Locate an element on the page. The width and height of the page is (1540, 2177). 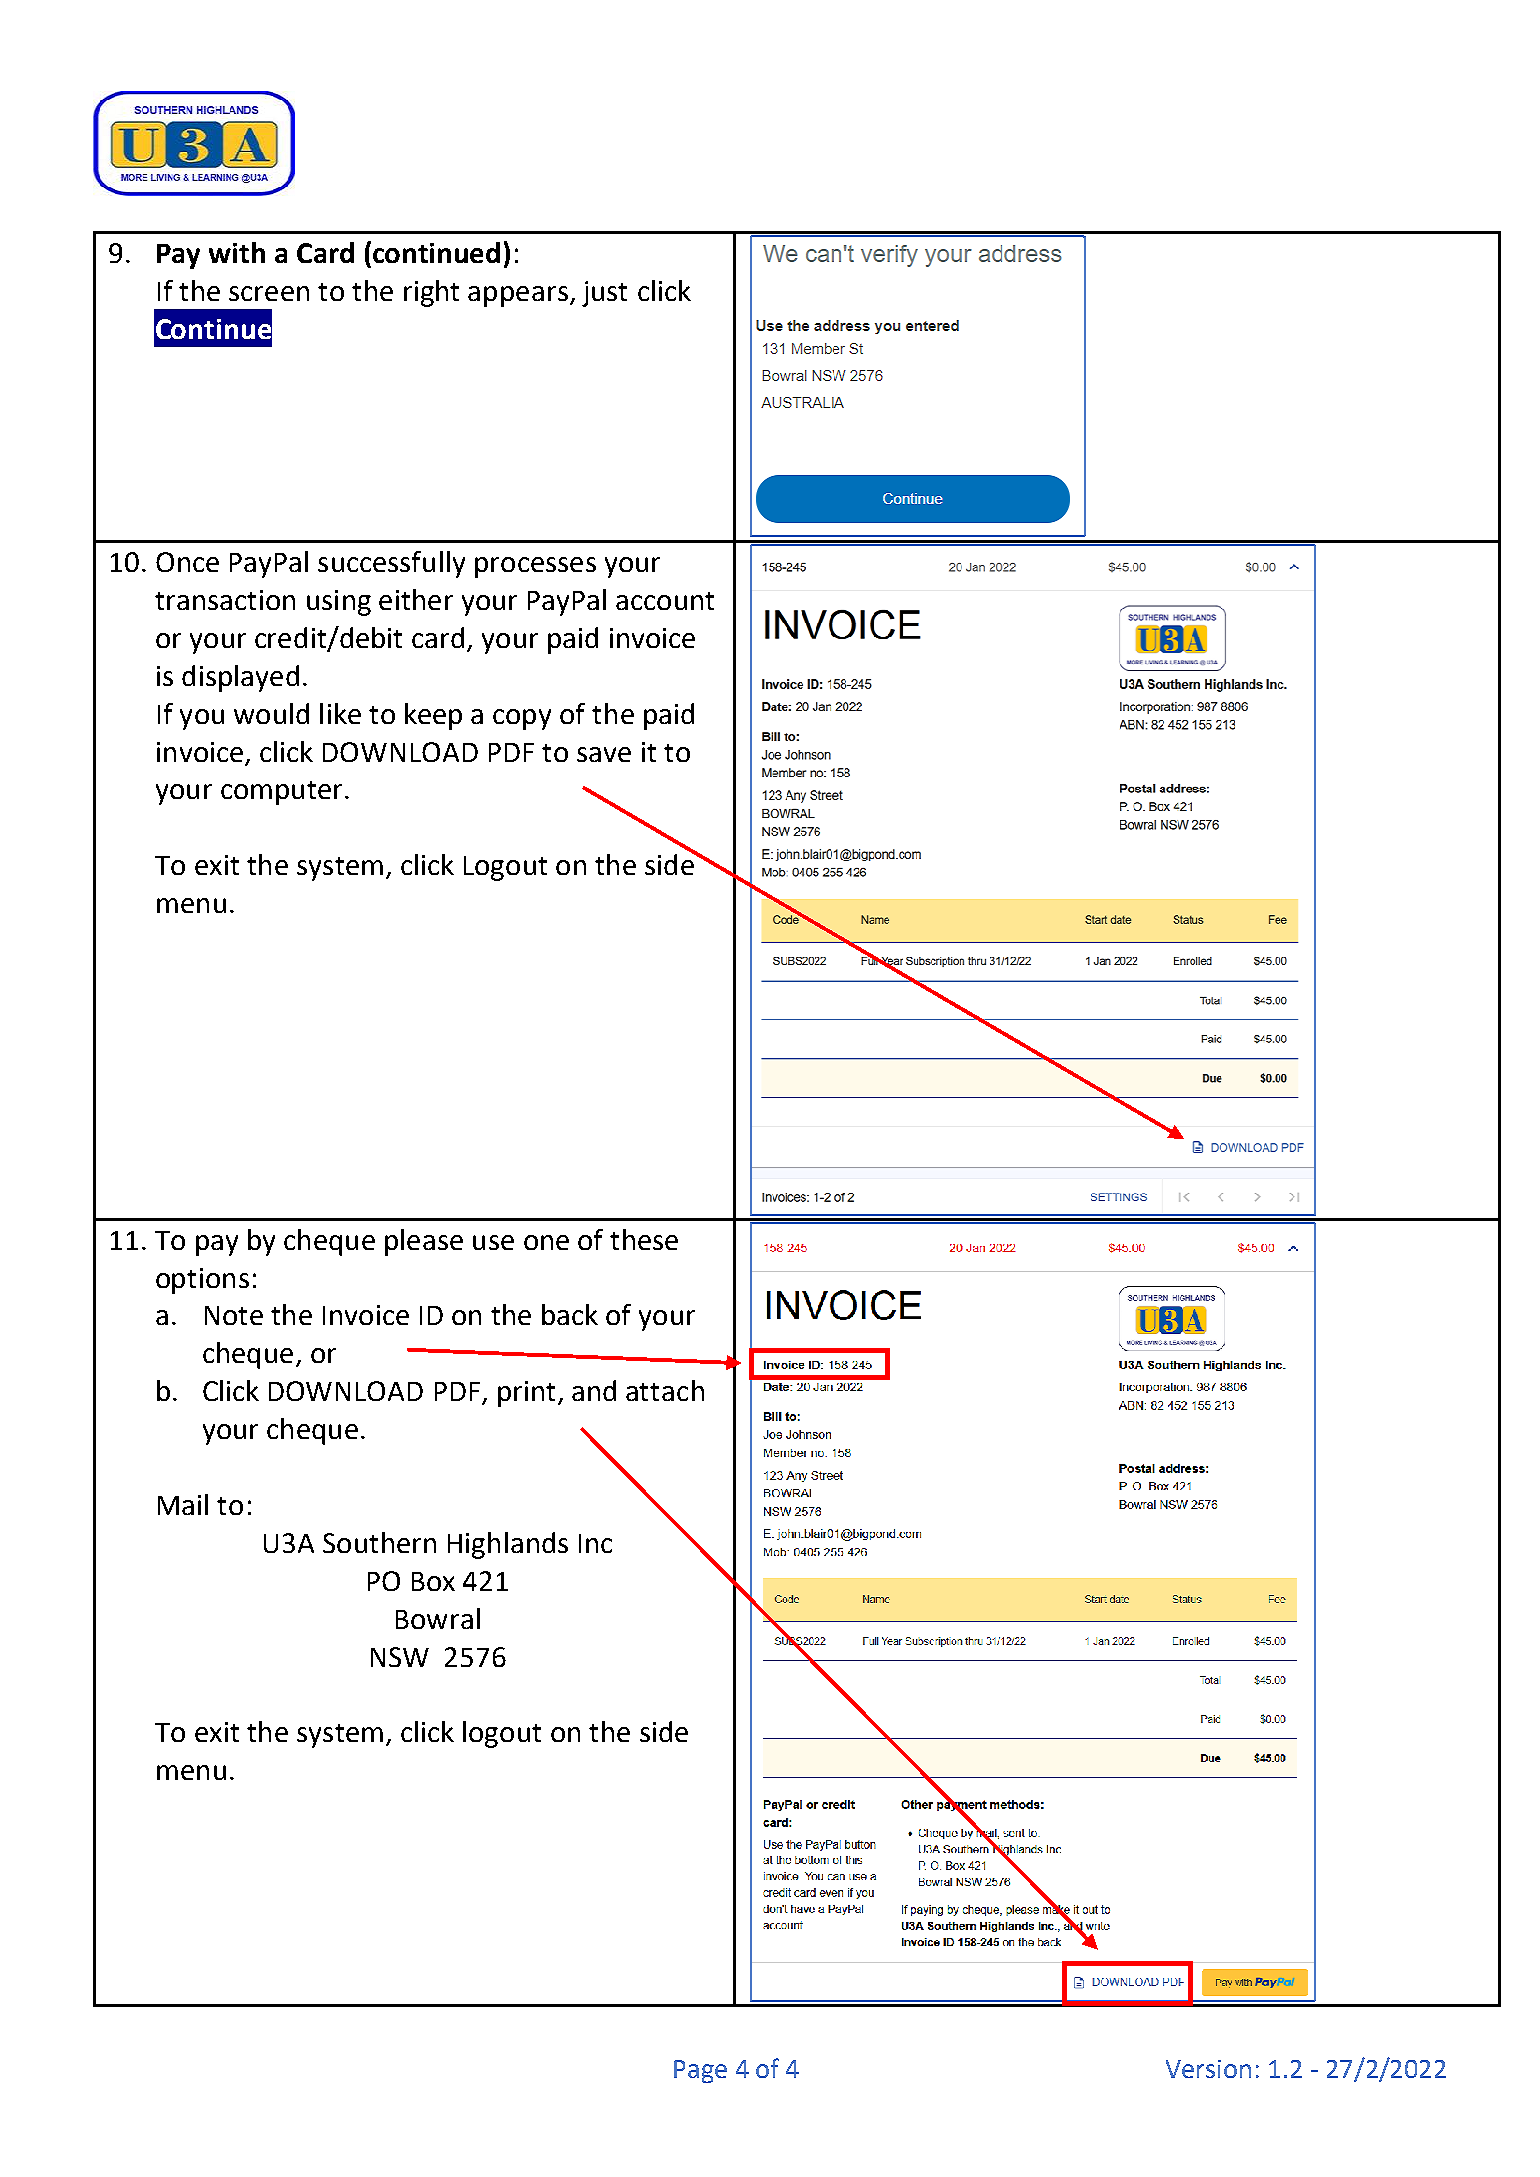
save is located at coordinates (604, 754).
